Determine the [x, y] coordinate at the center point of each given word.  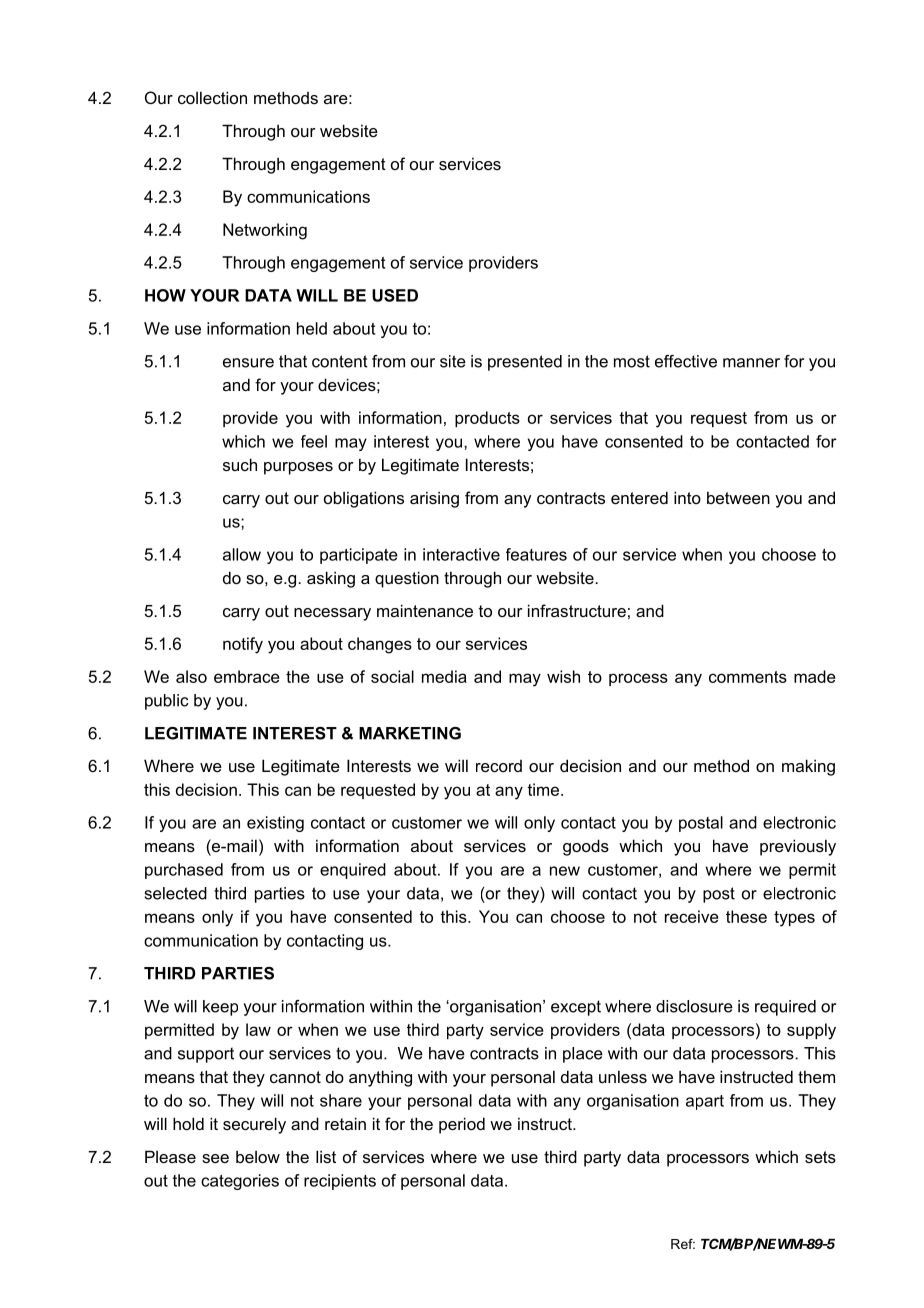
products [487, 419]
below [258, 1157]
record [499, 766]
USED [395, 295]
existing [275, 824]
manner [751, 363]
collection [212, 97]
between [738, 497]
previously [798, 847]
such [240, 464]
